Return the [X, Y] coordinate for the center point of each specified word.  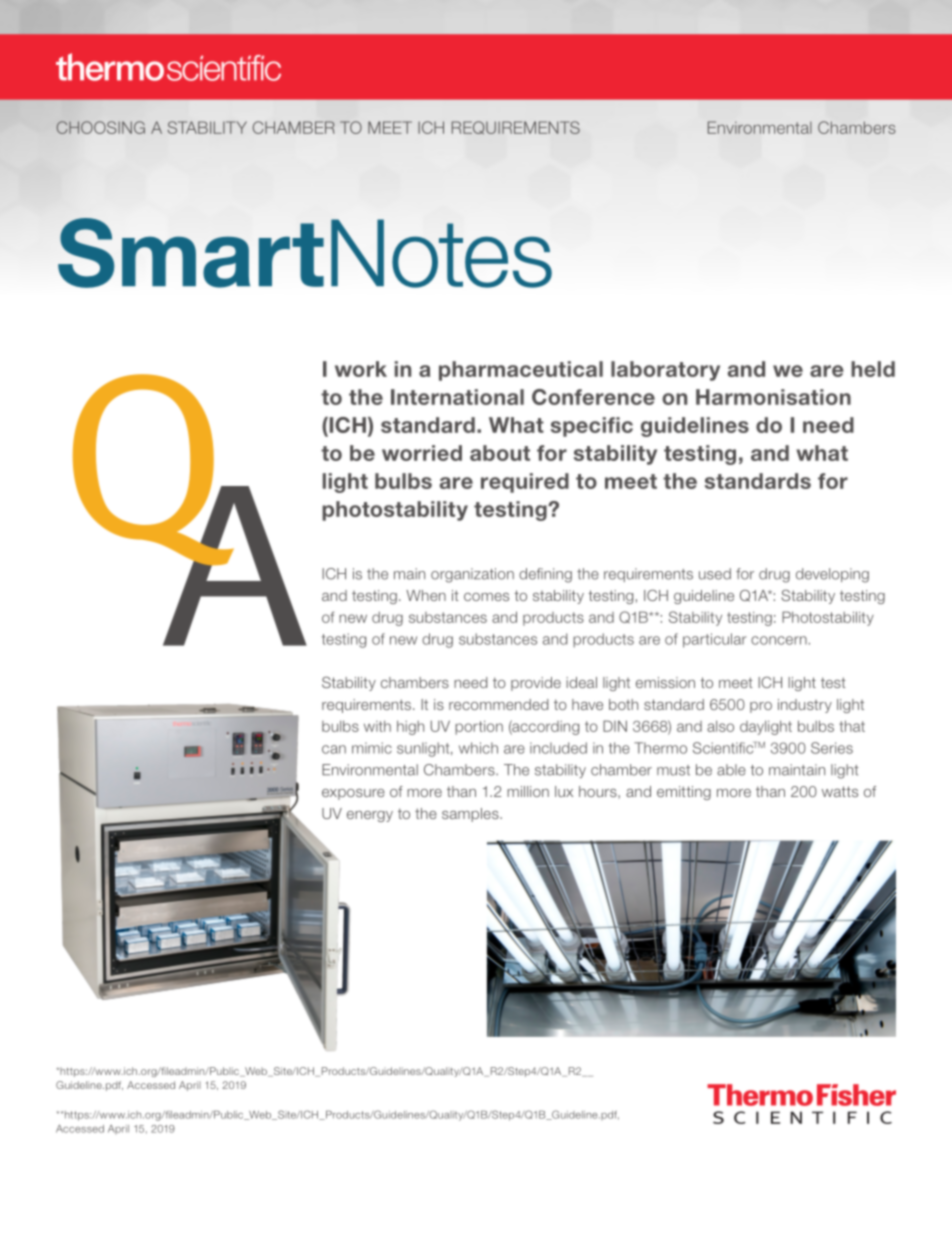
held [873, 369]
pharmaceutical [521, 371]
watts [840, 791]
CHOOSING [100, 127]
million [528, 791]
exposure [353, 794]
